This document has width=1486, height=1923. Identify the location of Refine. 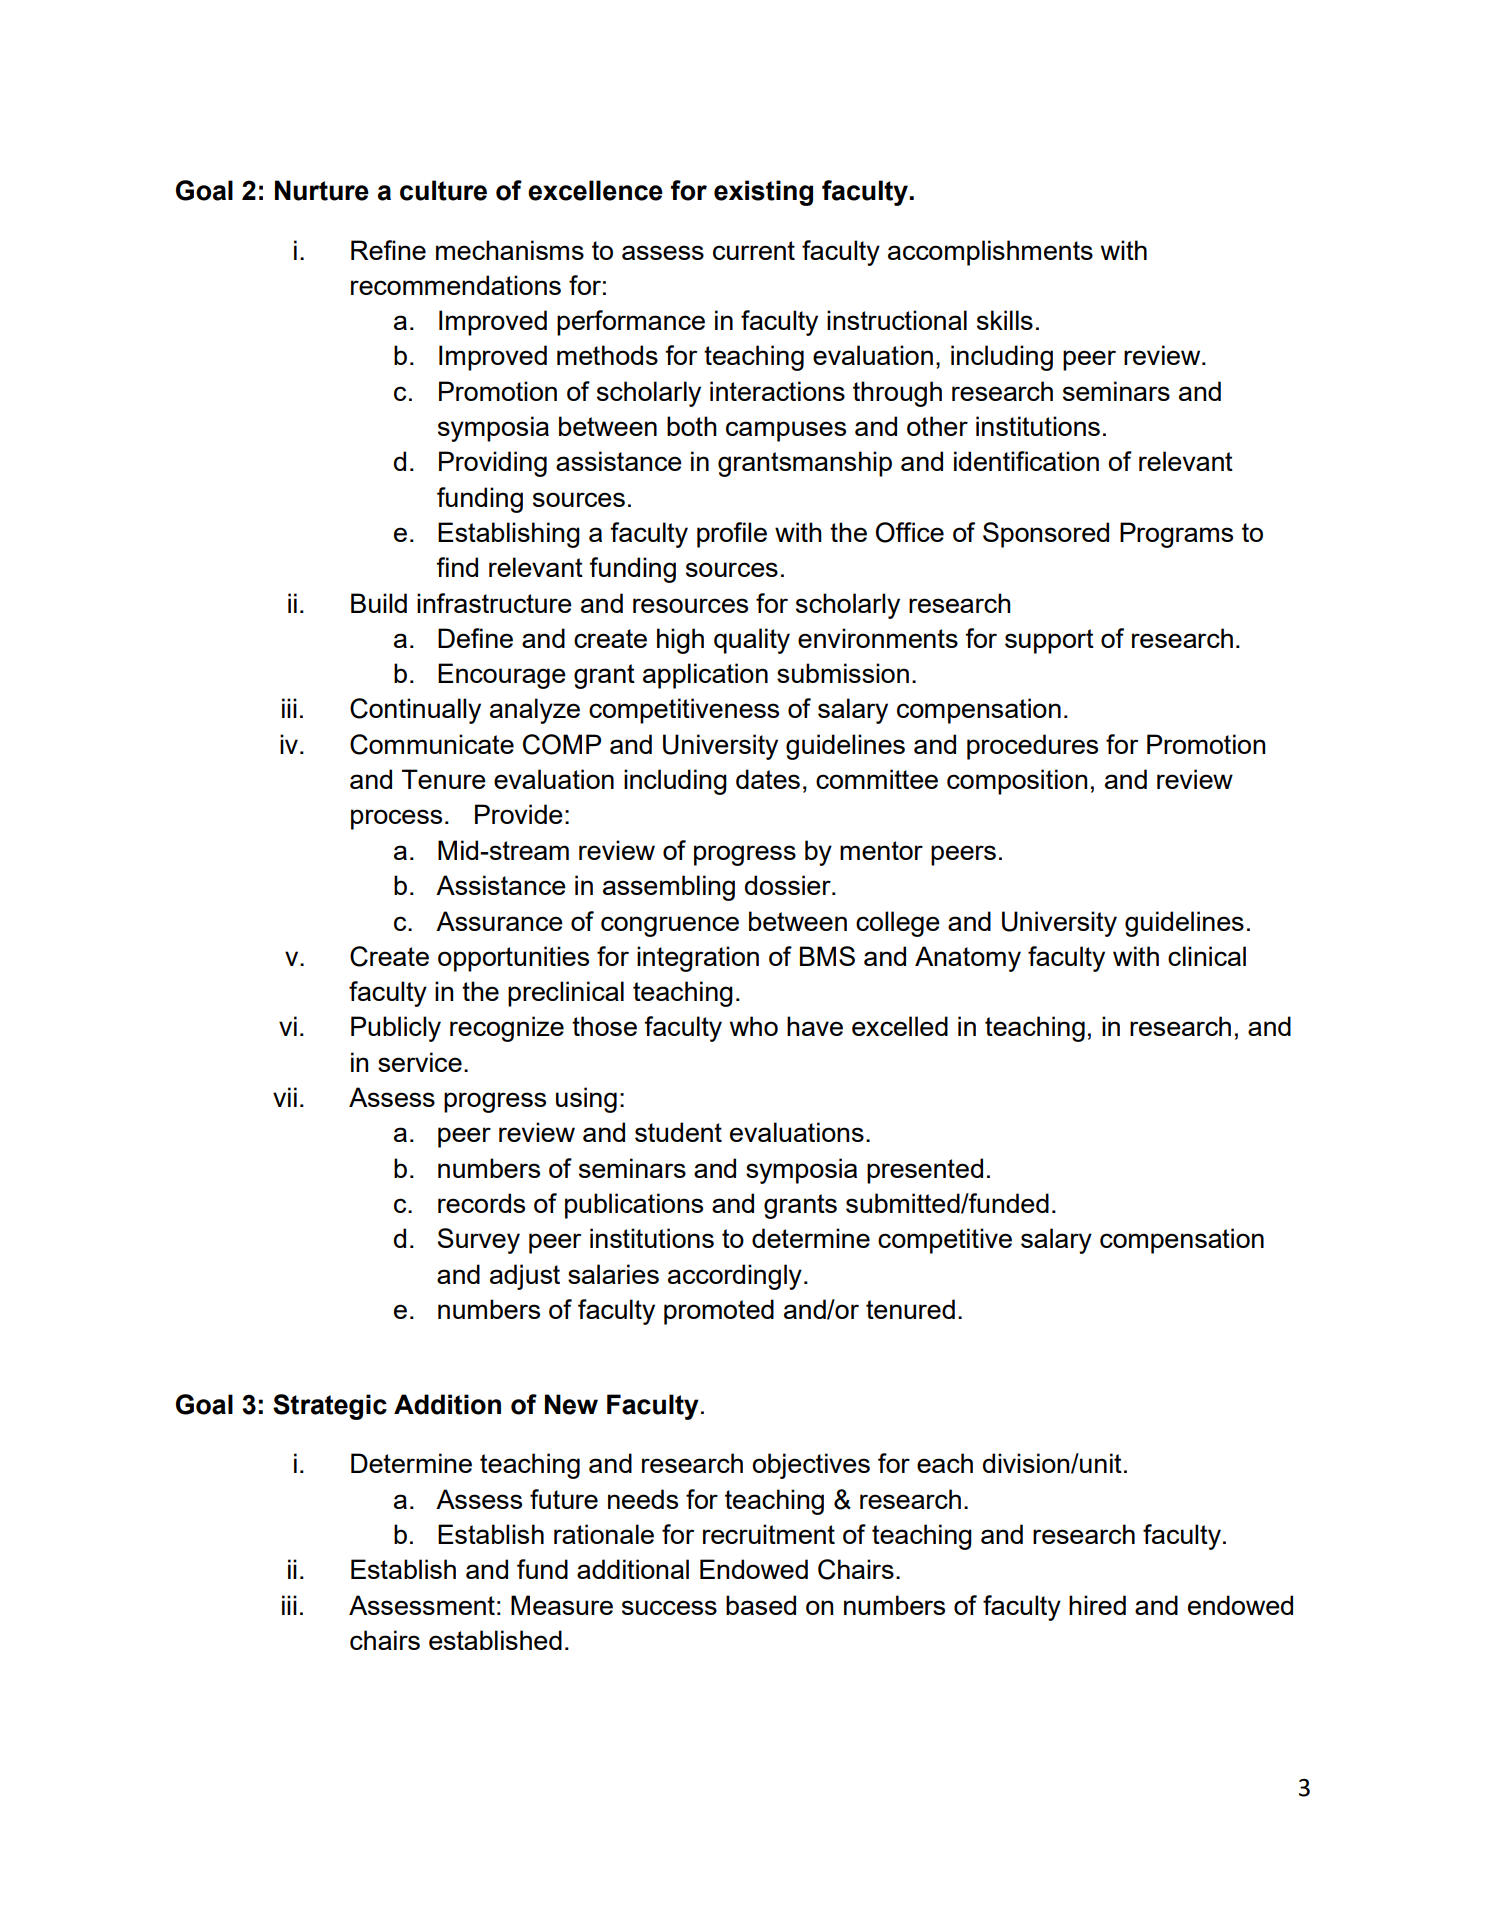
(388, 250).
